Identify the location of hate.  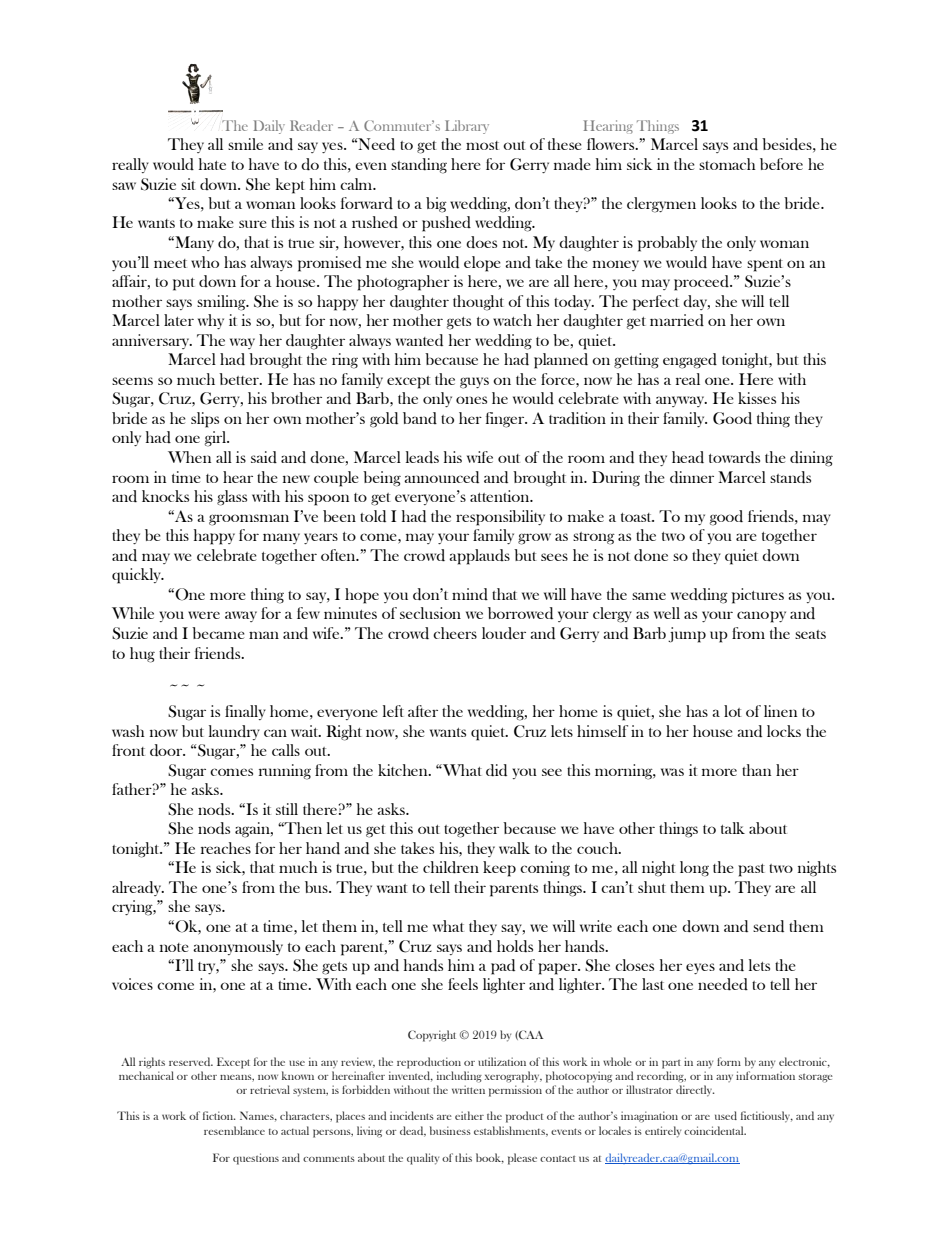
(212, 164).
